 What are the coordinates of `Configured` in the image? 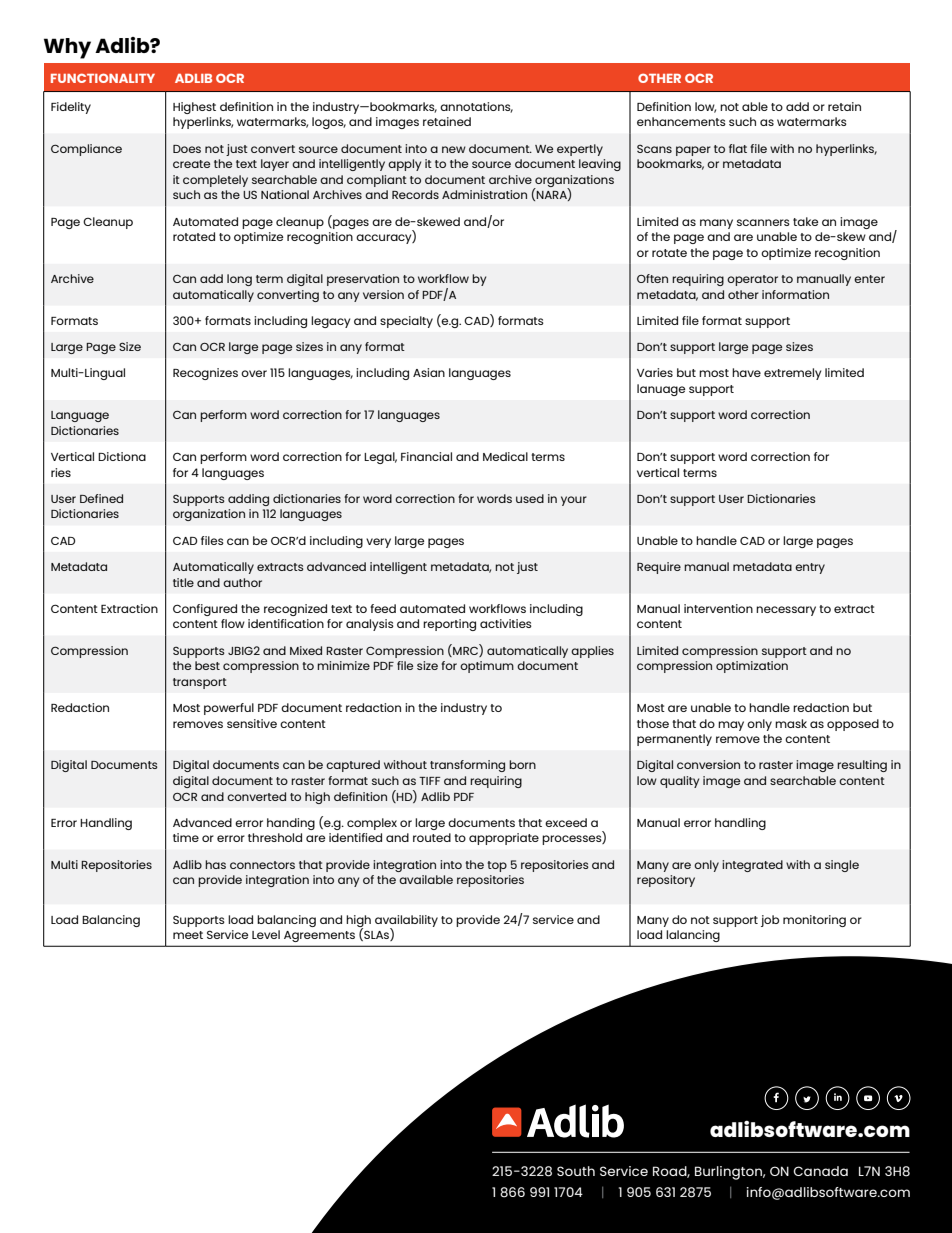 It's located at (205, 610).
